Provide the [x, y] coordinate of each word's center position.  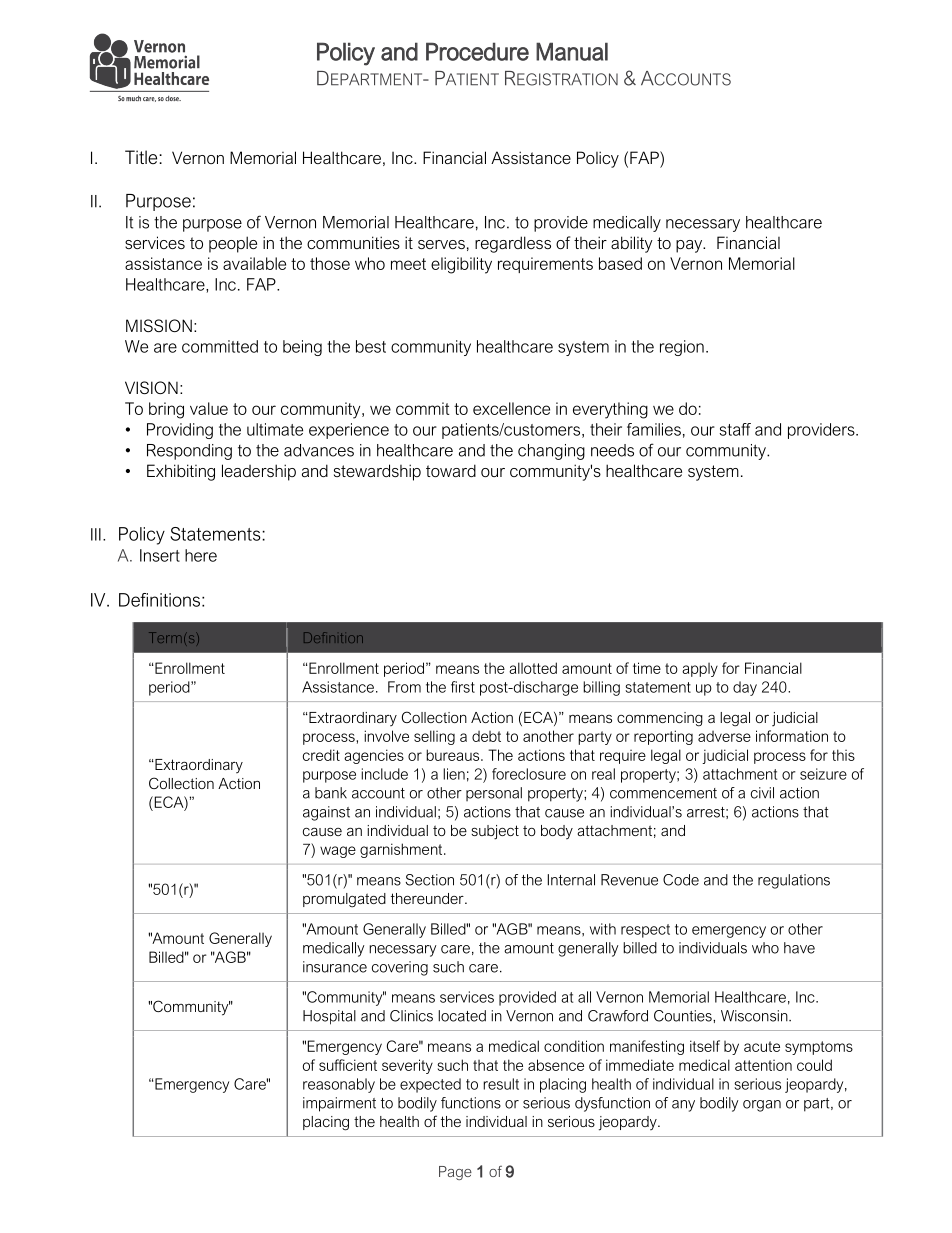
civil [762, 793]
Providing [180, 431]
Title [142, 157]
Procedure [477, 51]
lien [454, 774]
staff [735, 429]
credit [321, 755]
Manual [572, 51]
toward [451, 470]
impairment [339, 1104]
